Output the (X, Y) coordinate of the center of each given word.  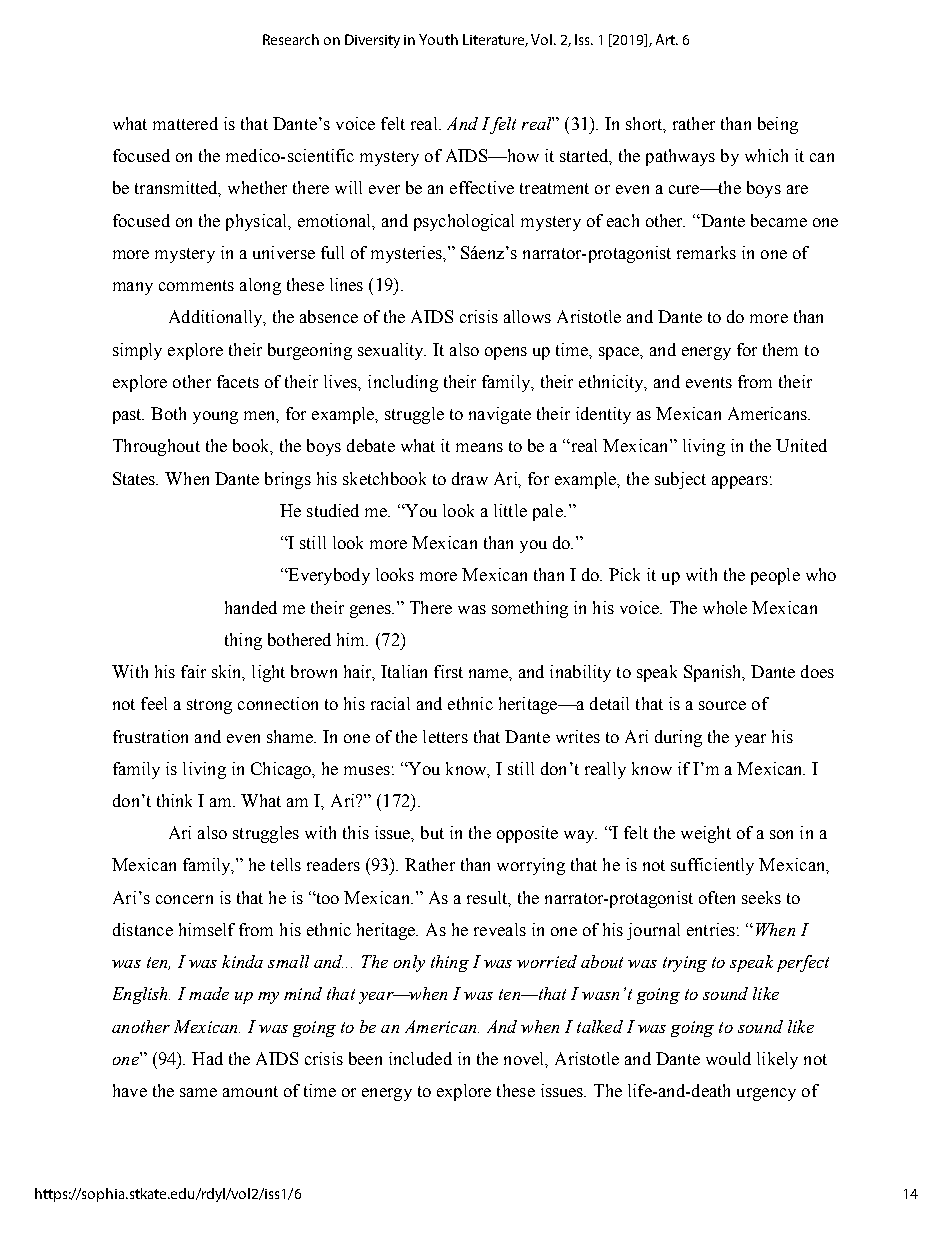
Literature (495, 40)
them (780, 349)
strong (209, 706)
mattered (185, 123)
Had (207, 1058)
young (215, 417)
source (722, 705)
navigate (500, 415)
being (778, 125)
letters (445, 736)
